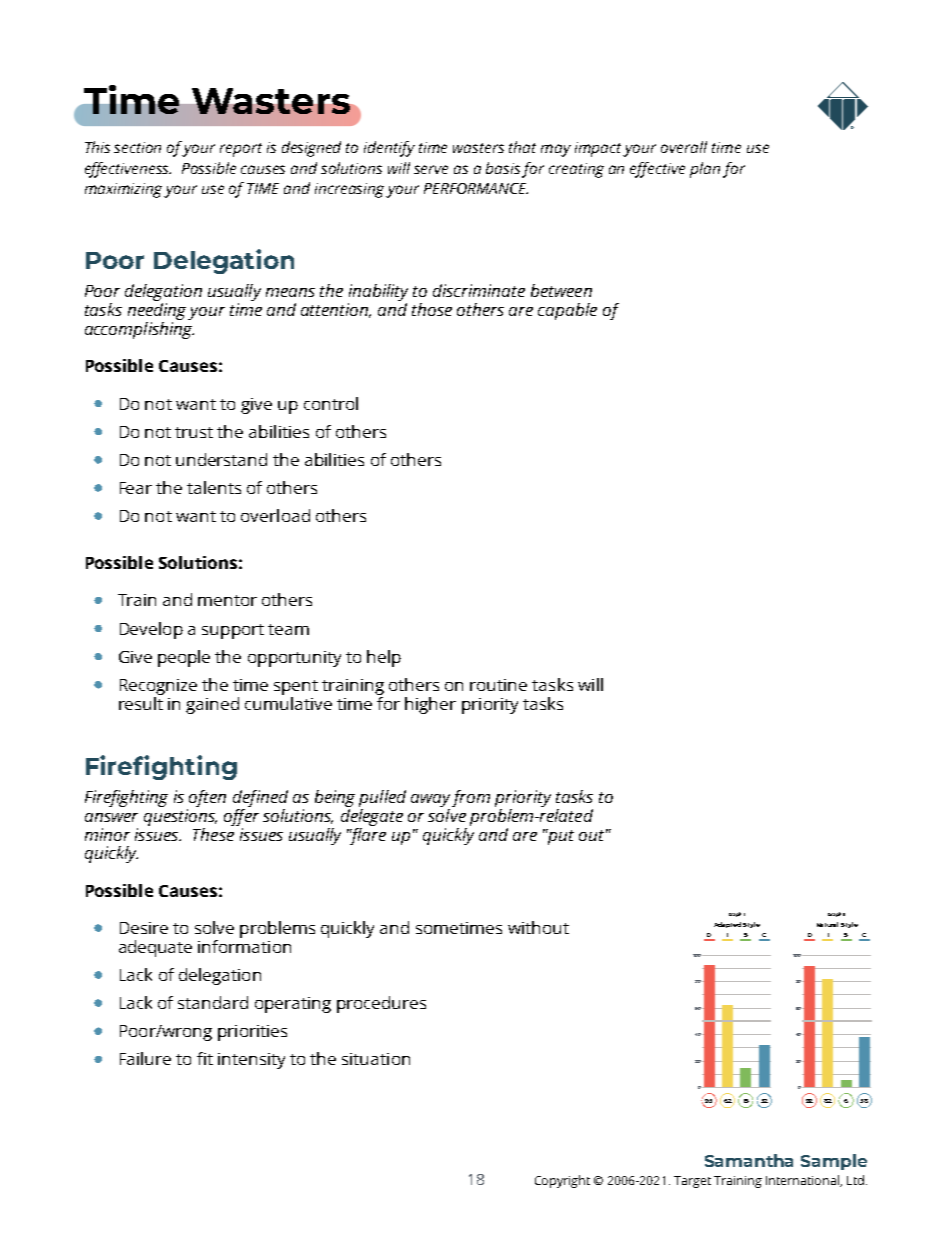 This document has width=952, height=1233. I want to click on higher, so click(430, 705).
